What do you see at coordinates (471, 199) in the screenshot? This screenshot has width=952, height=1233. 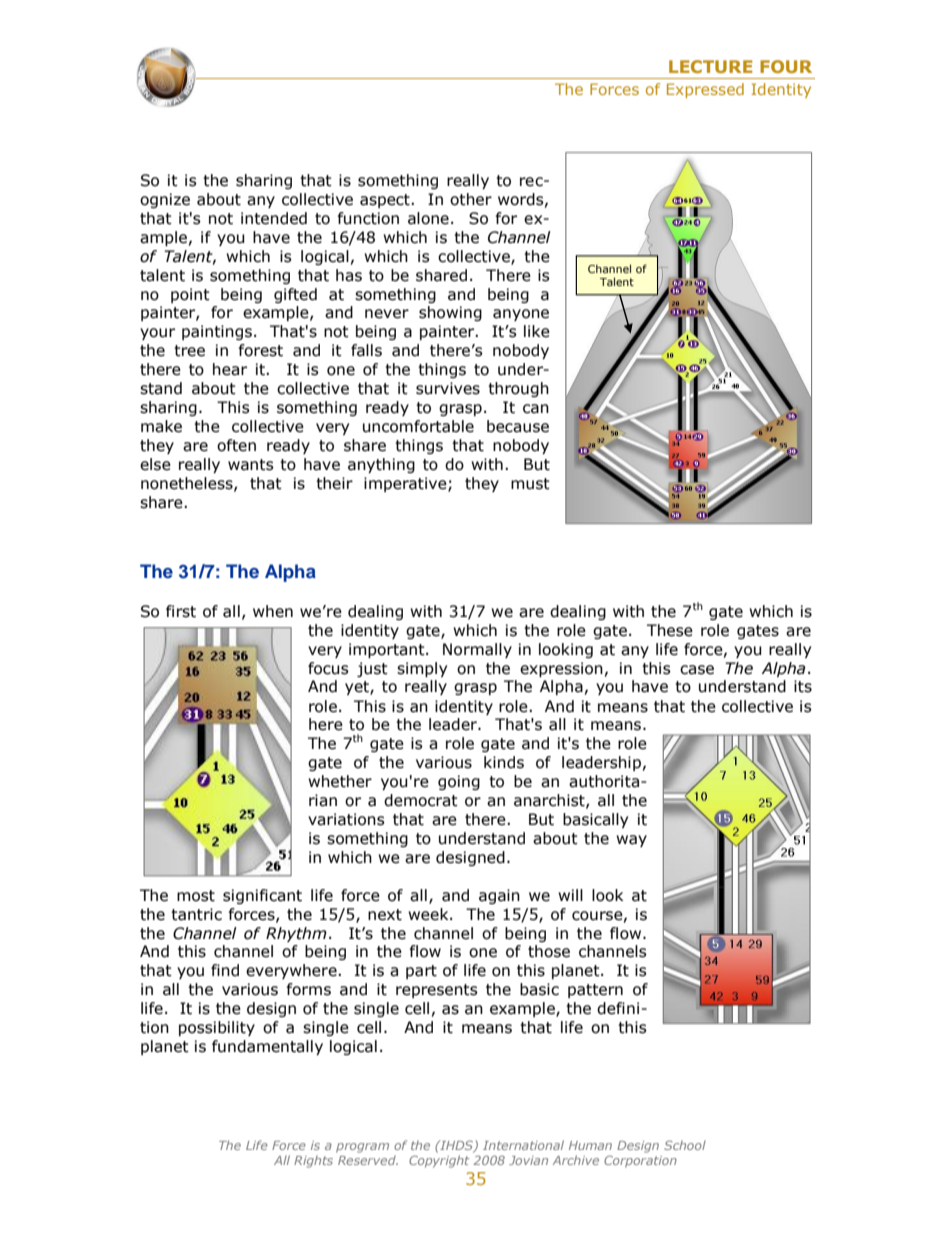 I see `other` at bounding box center [471, 199].
